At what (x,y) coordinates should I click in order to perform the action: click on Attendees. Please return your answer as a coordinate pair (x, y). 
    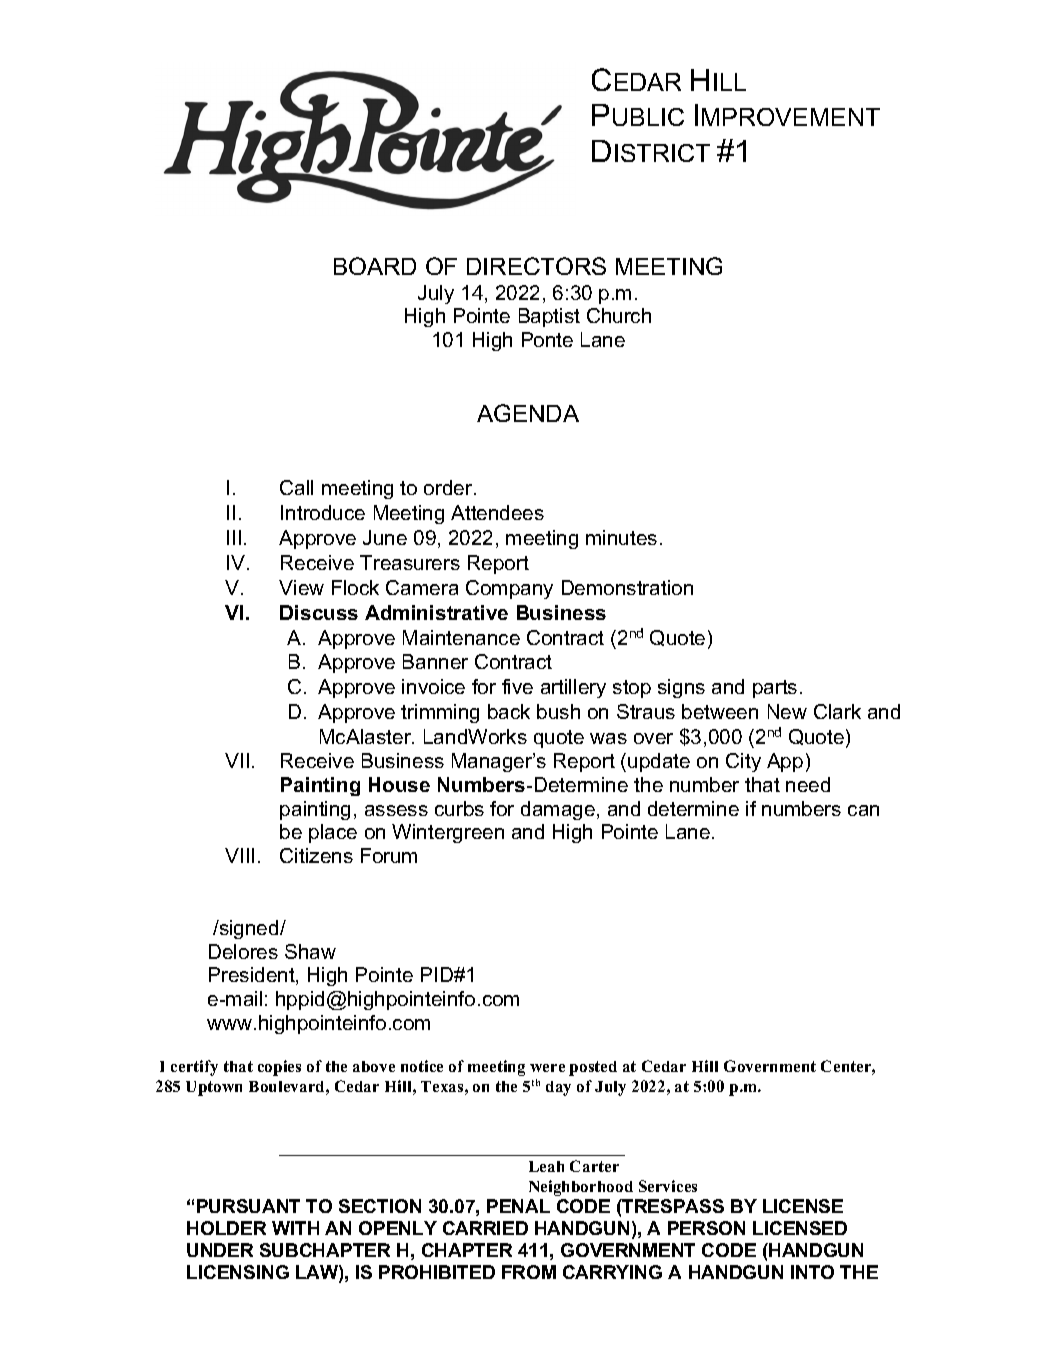
    Looking at the image, I should click on (497, 512).
